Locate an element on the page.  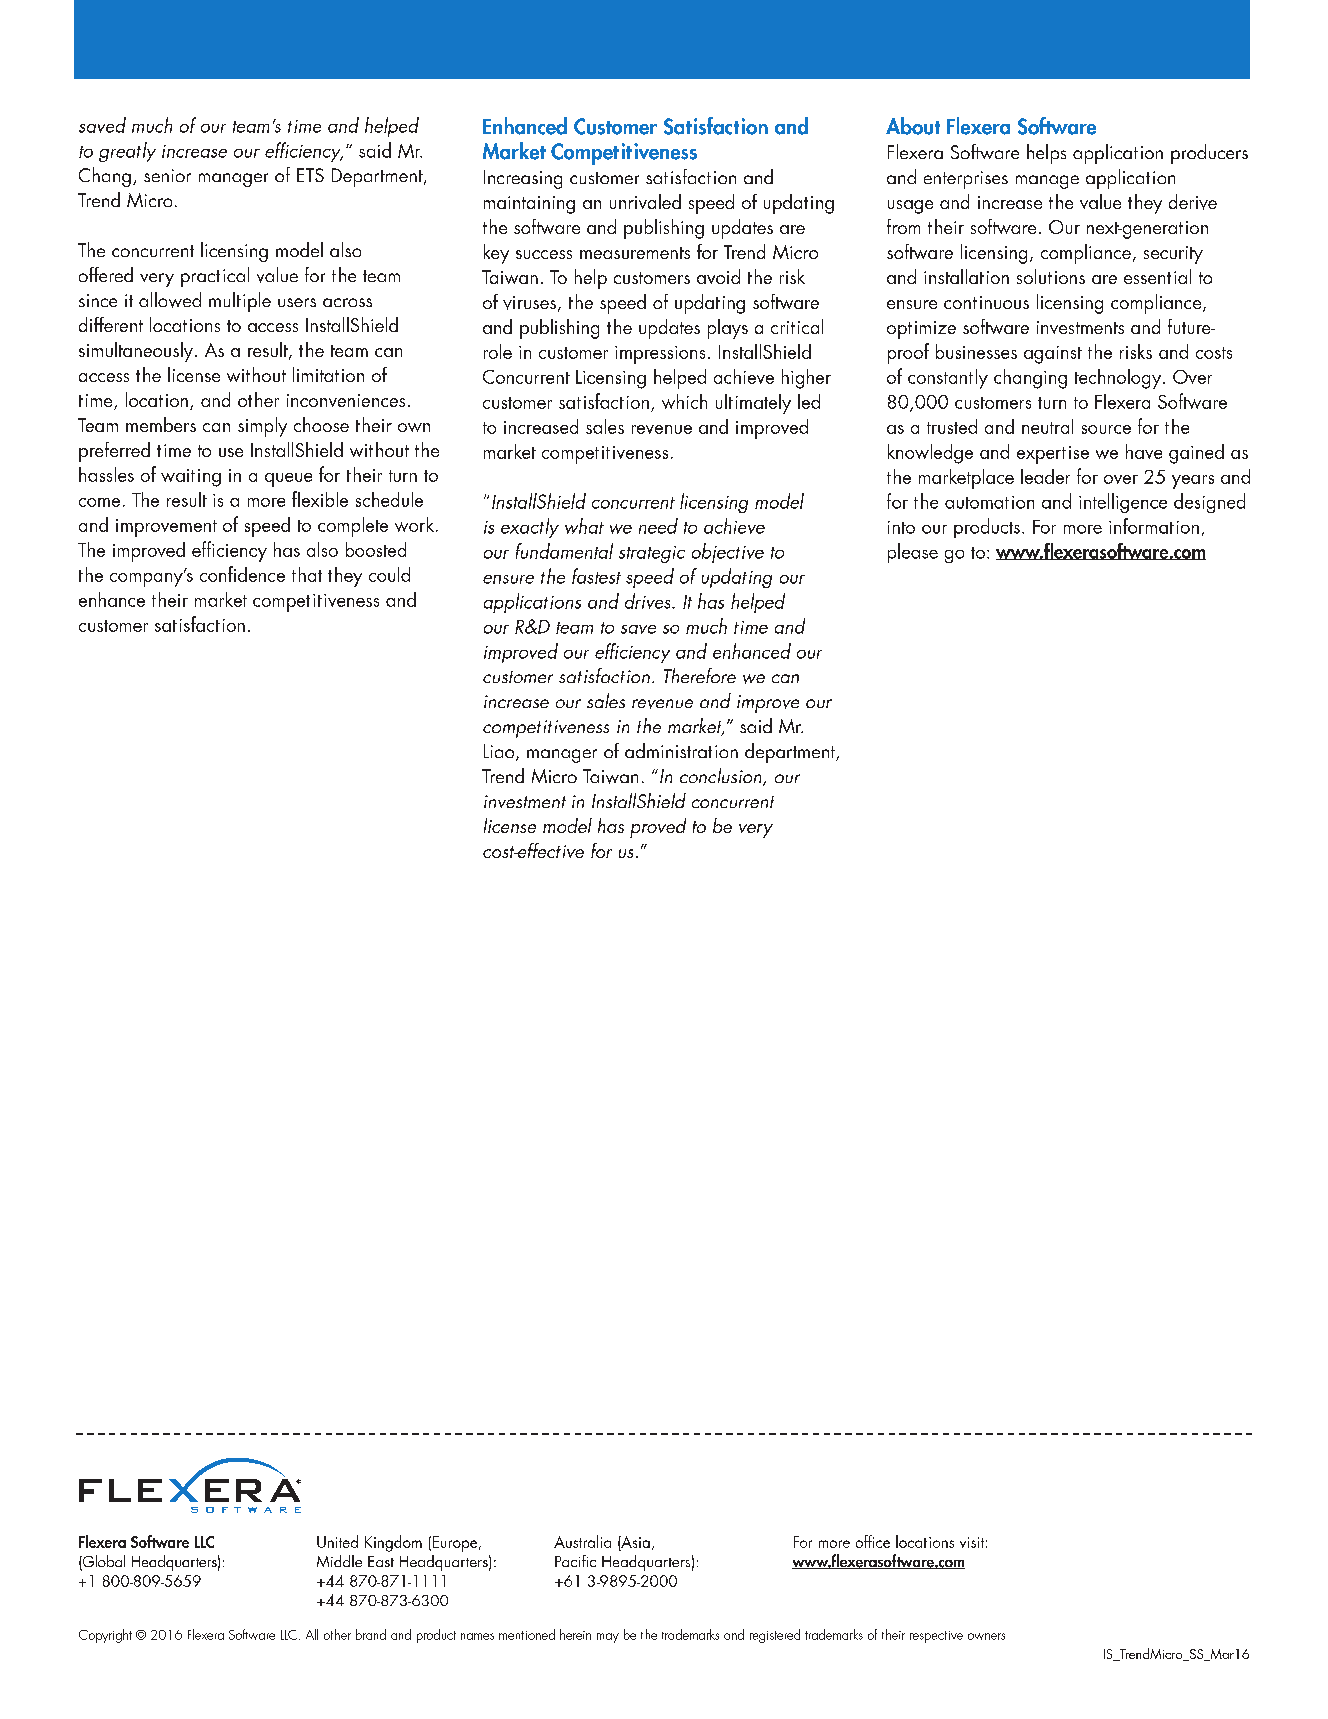
Australia is located at coordinates (582, 1541).
